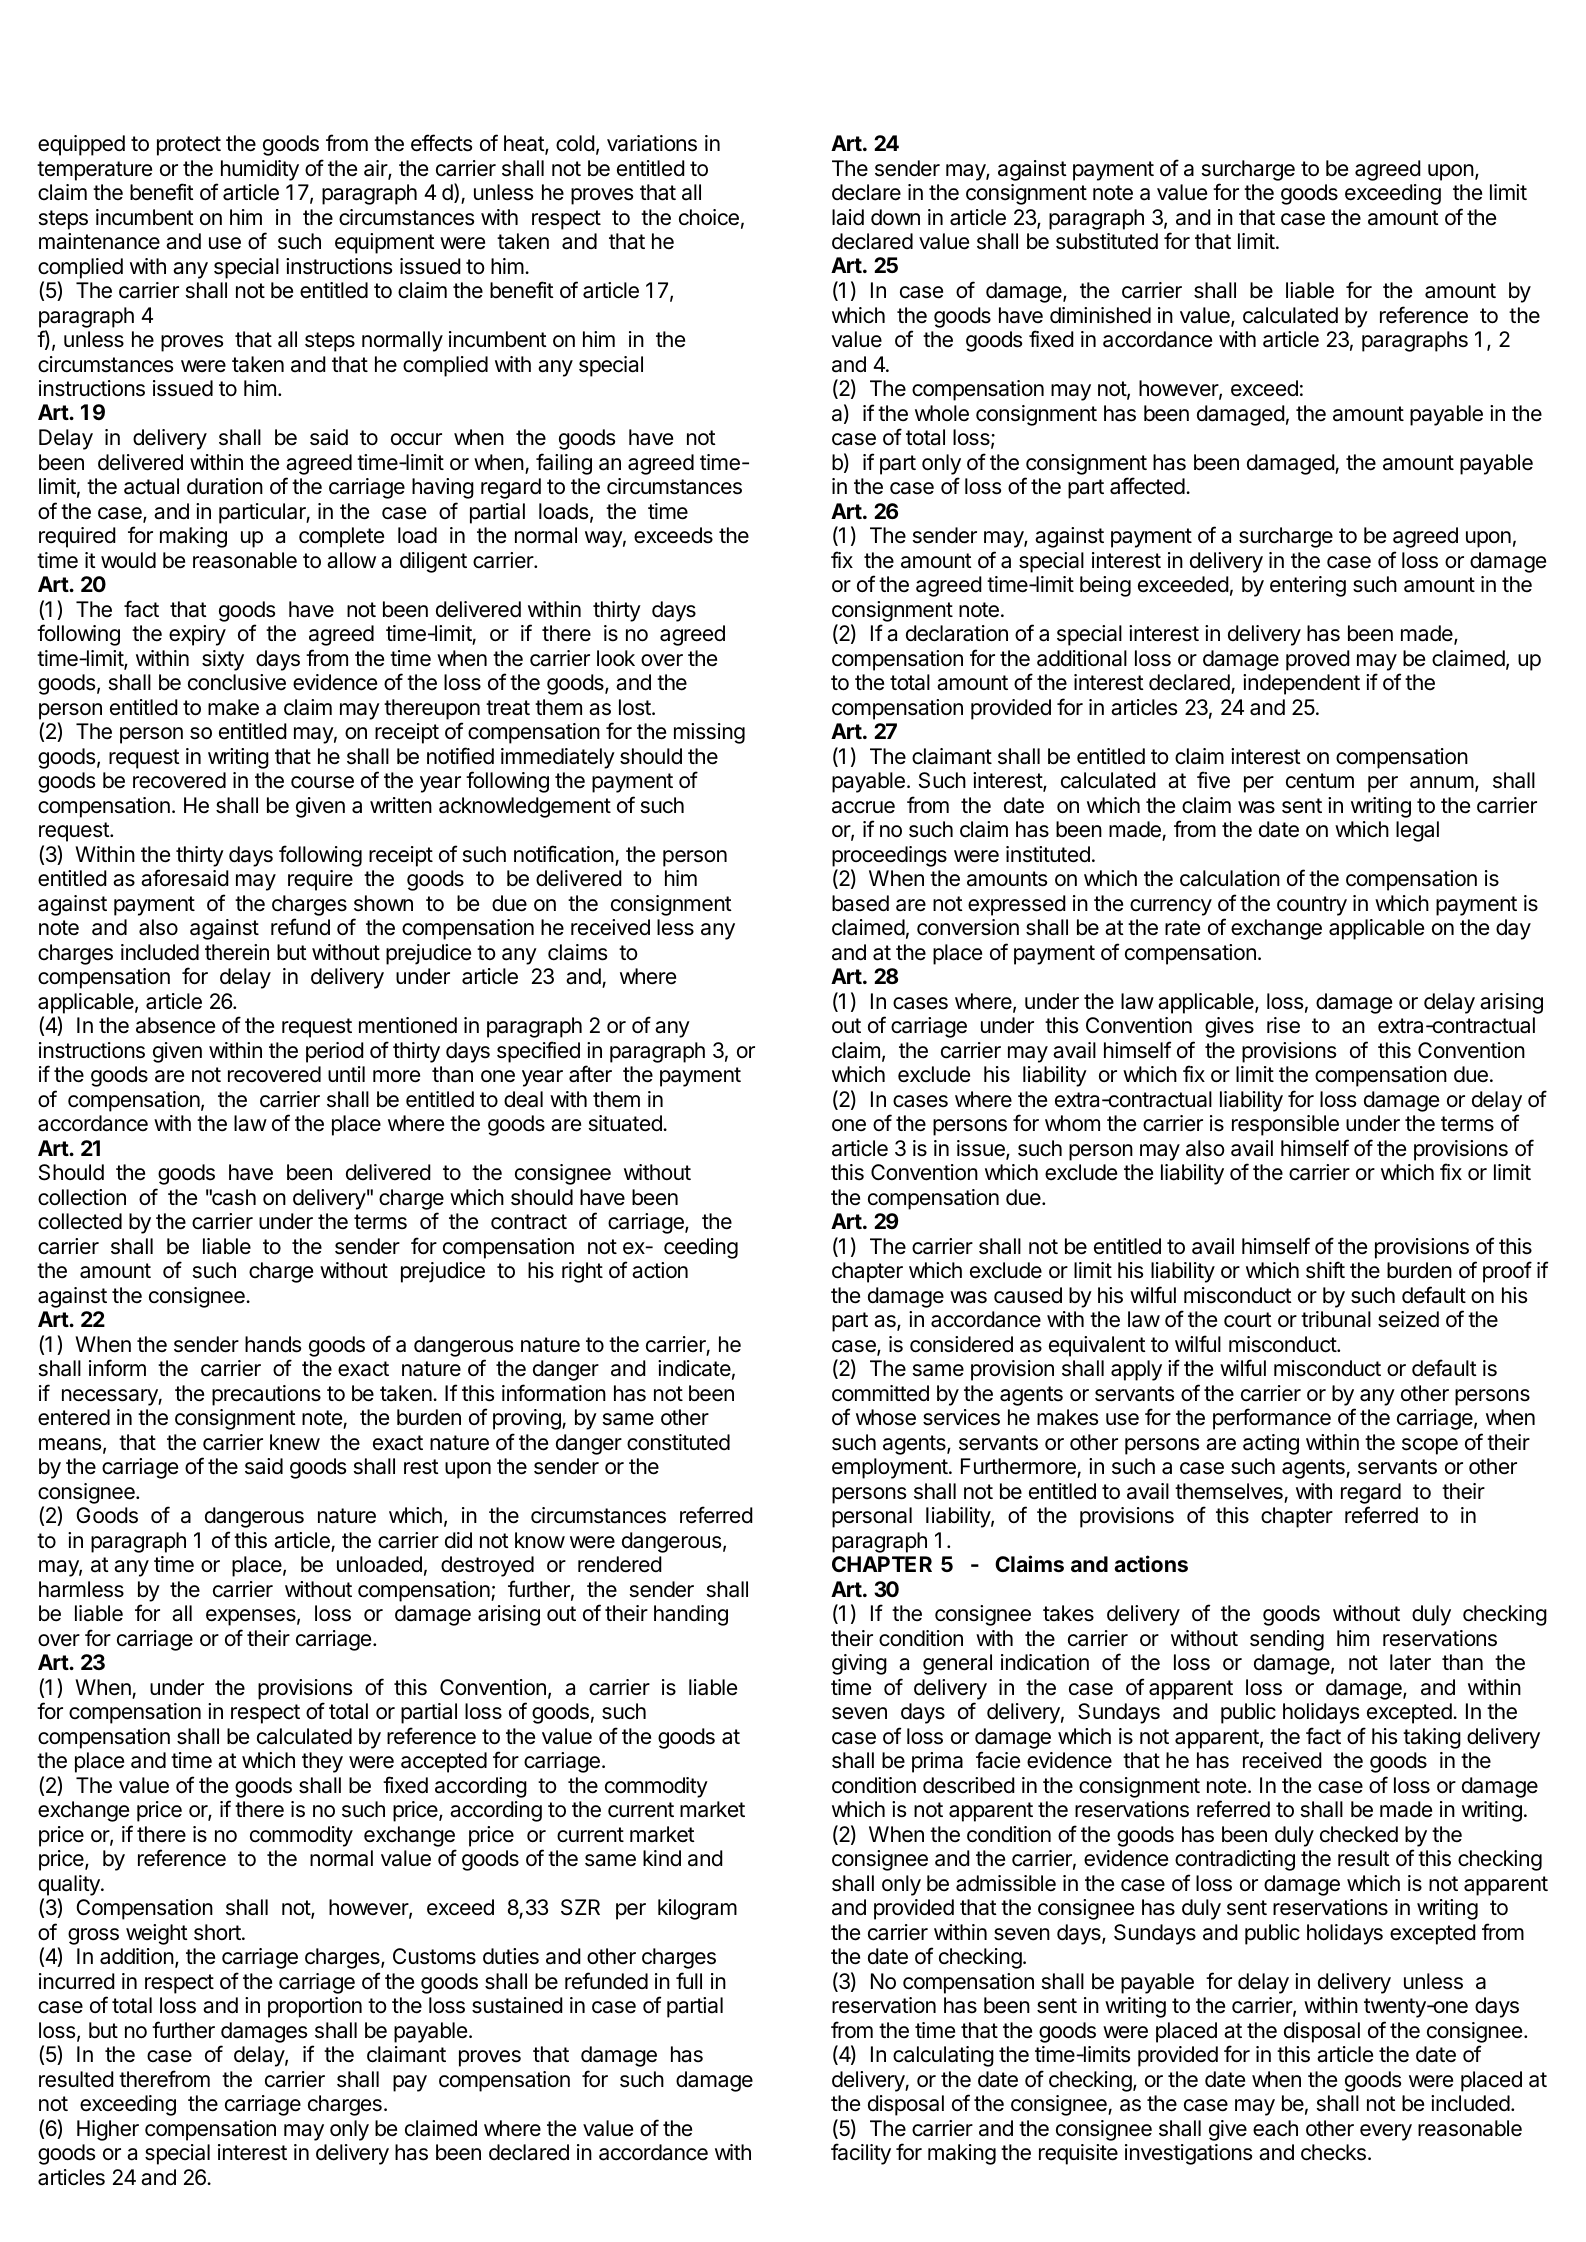 The image size is (1586, 2242). I want to click on substituted, so click(1107, 241).
